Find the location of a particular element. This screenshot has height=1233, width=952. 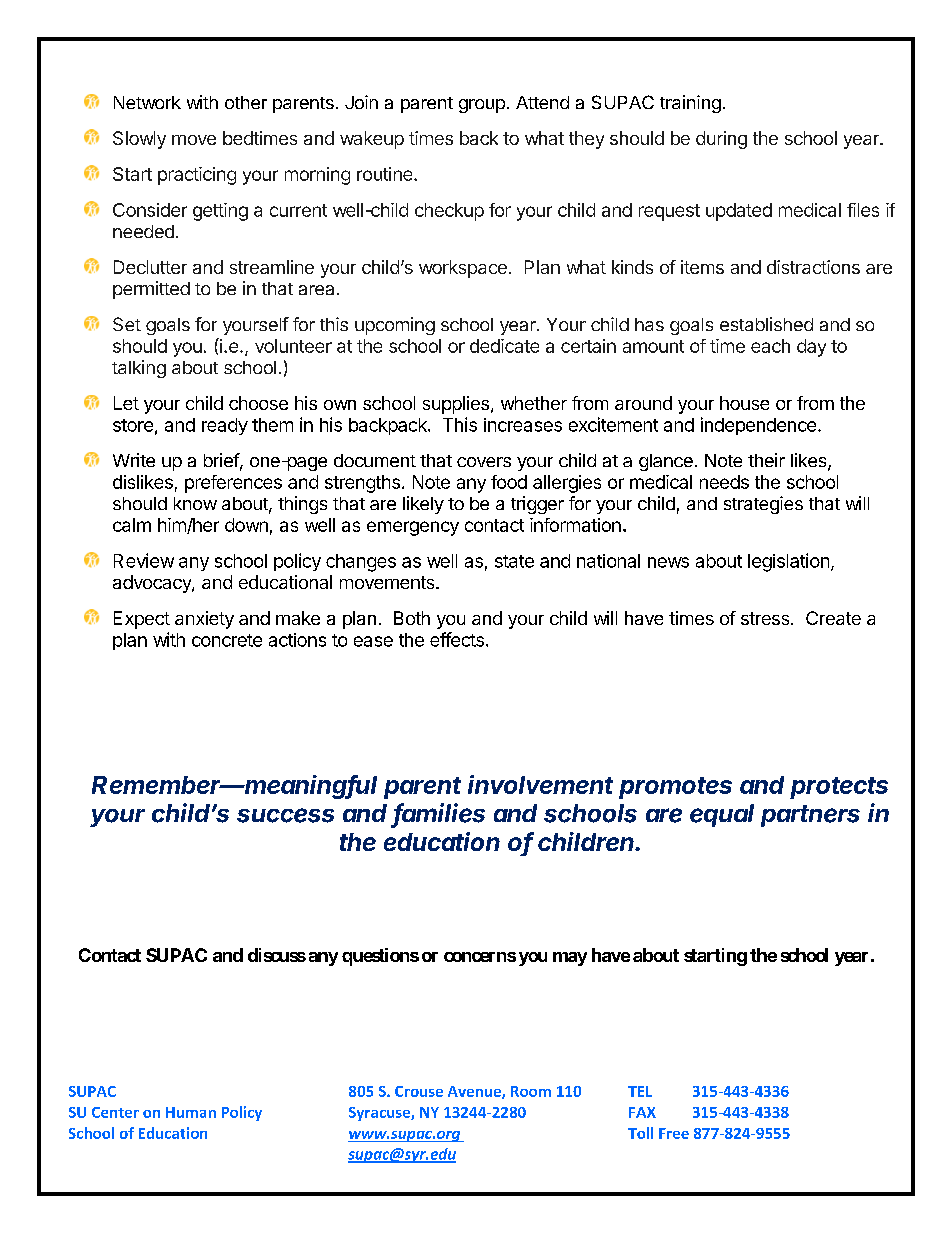

partners is located at coordinates (810, 816).
